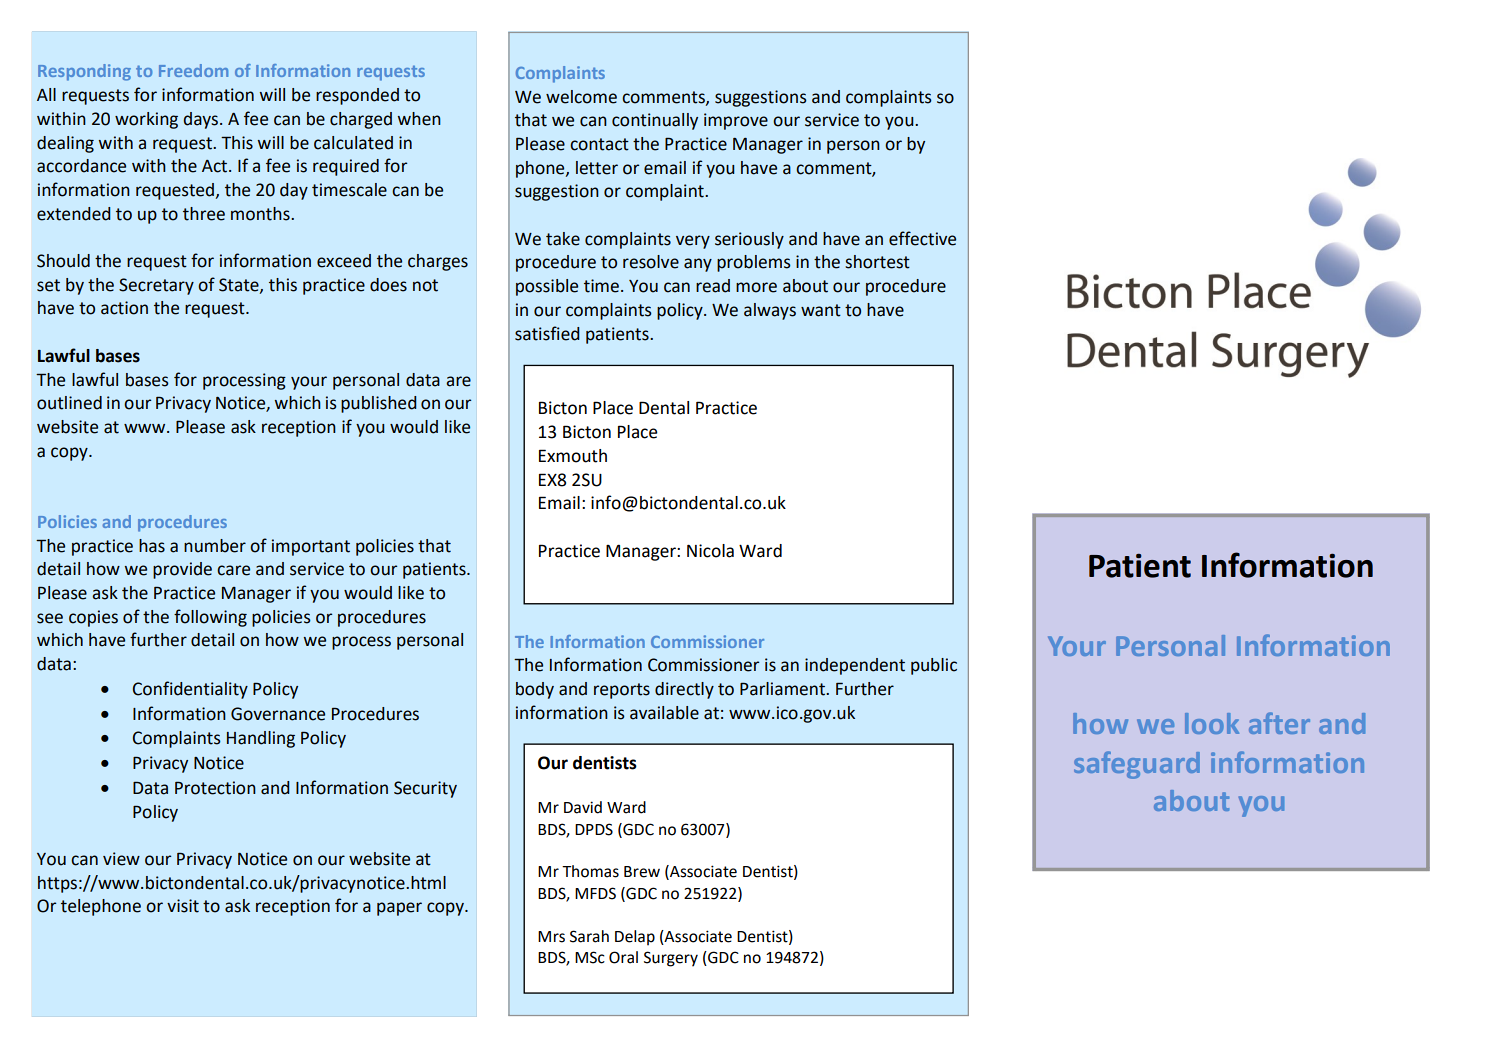 Image resolution: width=1486 pixels, height=1051 pixels. Describe the element at coordinates (736, 121) in the screenshot. I see `improve` at that location.
